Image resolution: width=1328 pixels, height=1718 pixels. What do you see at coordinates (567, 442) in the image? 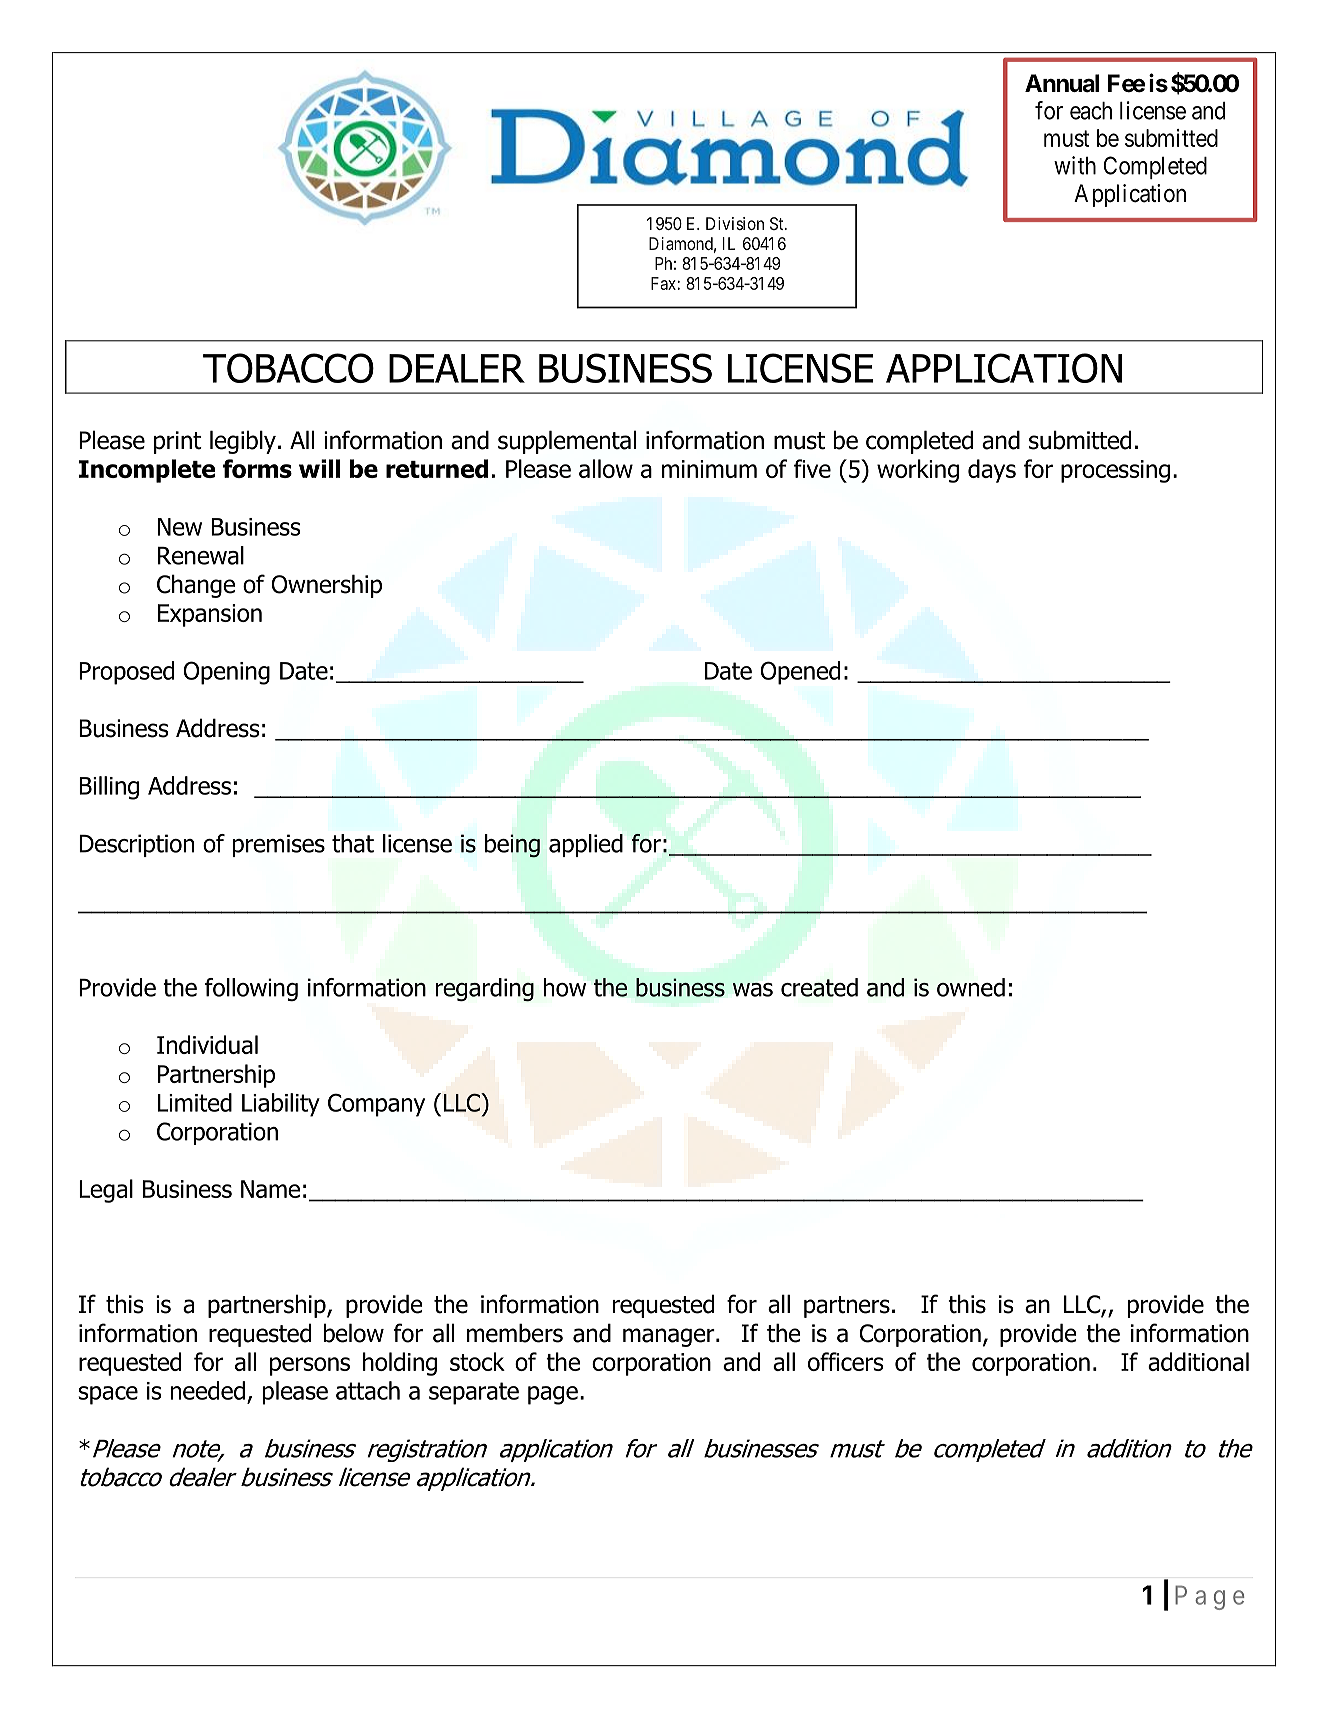
I see `supplemental` at bounding box center [567, 442].
